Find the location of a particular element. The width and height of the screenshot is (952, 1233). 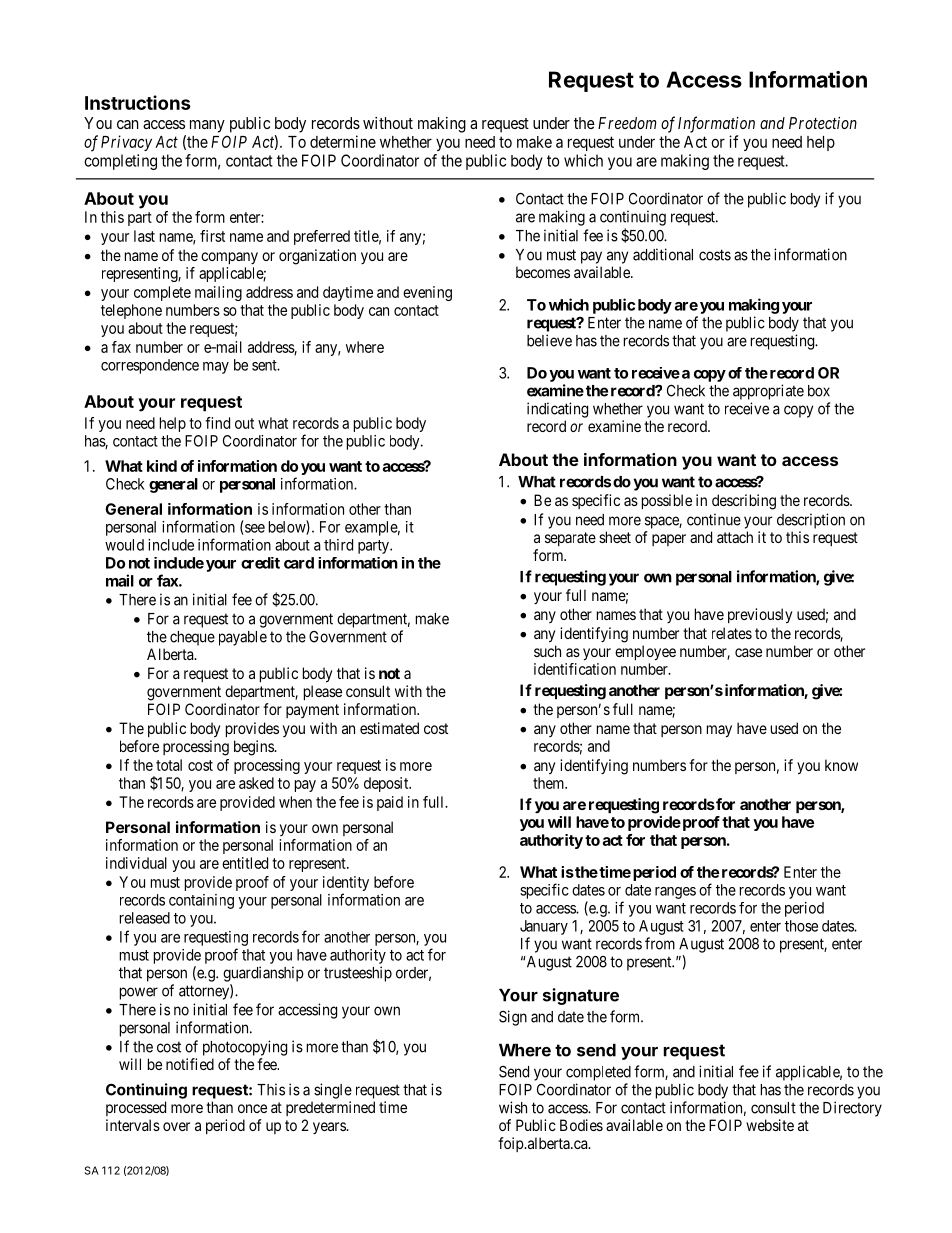

website is located at coordinates (770, 1125).
